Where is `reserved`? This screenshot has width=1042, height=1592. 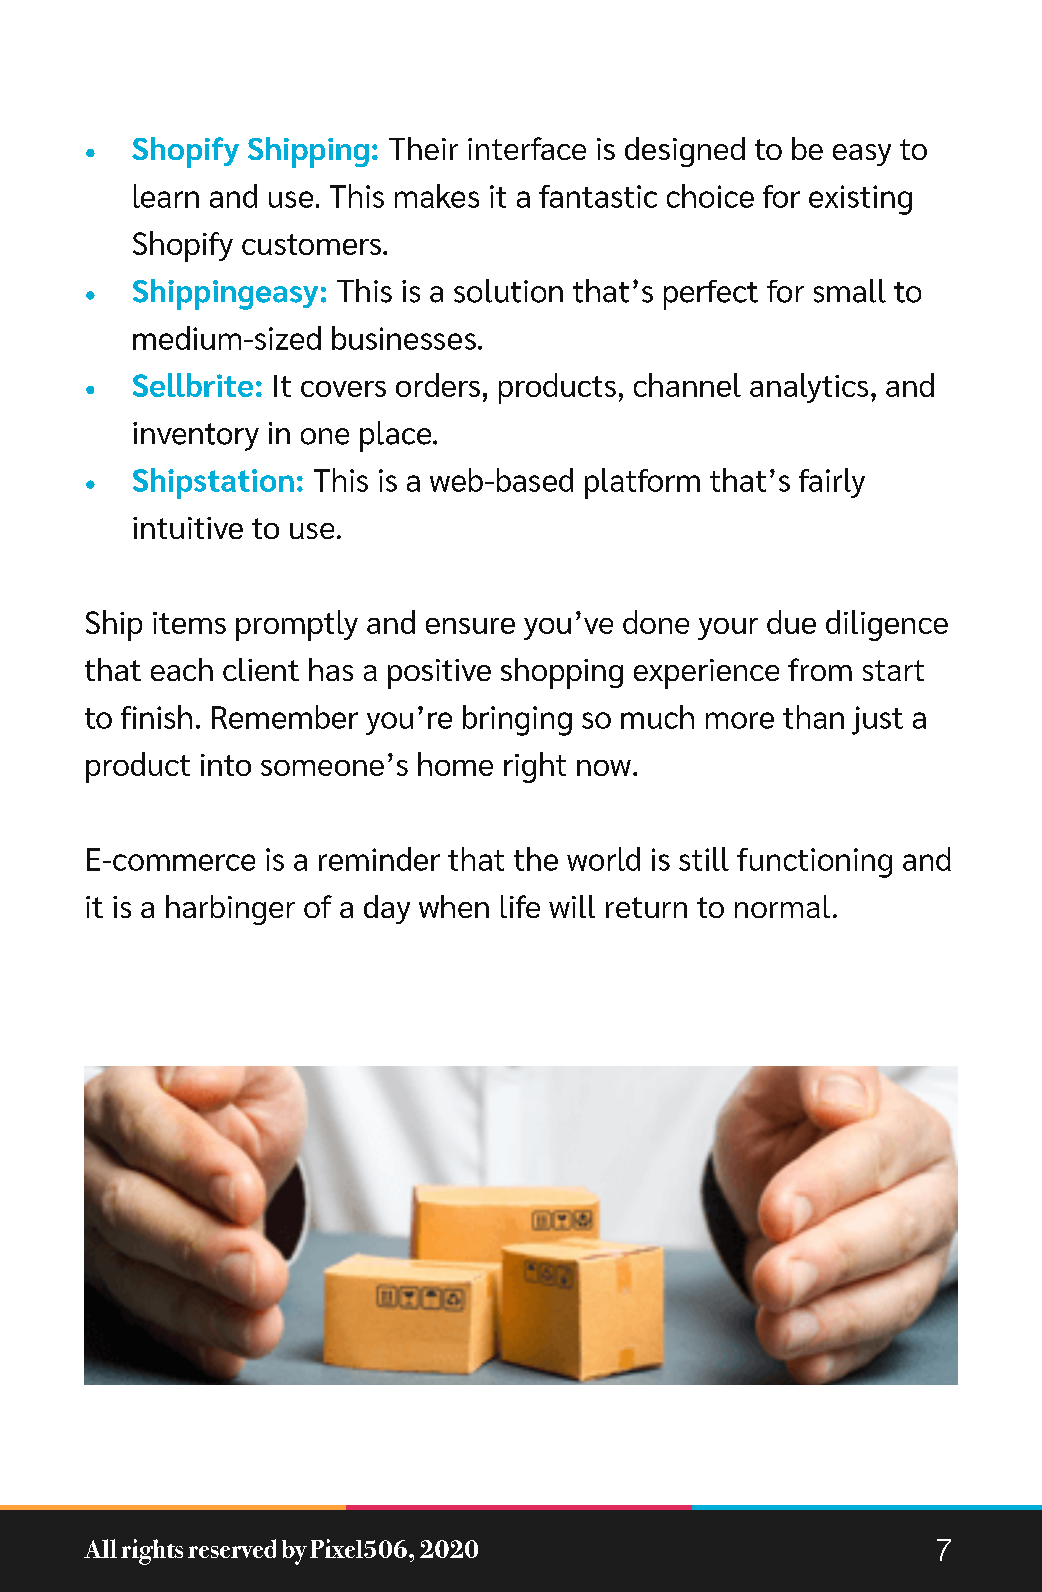 reserved is located at coordinates (232, 1548).
